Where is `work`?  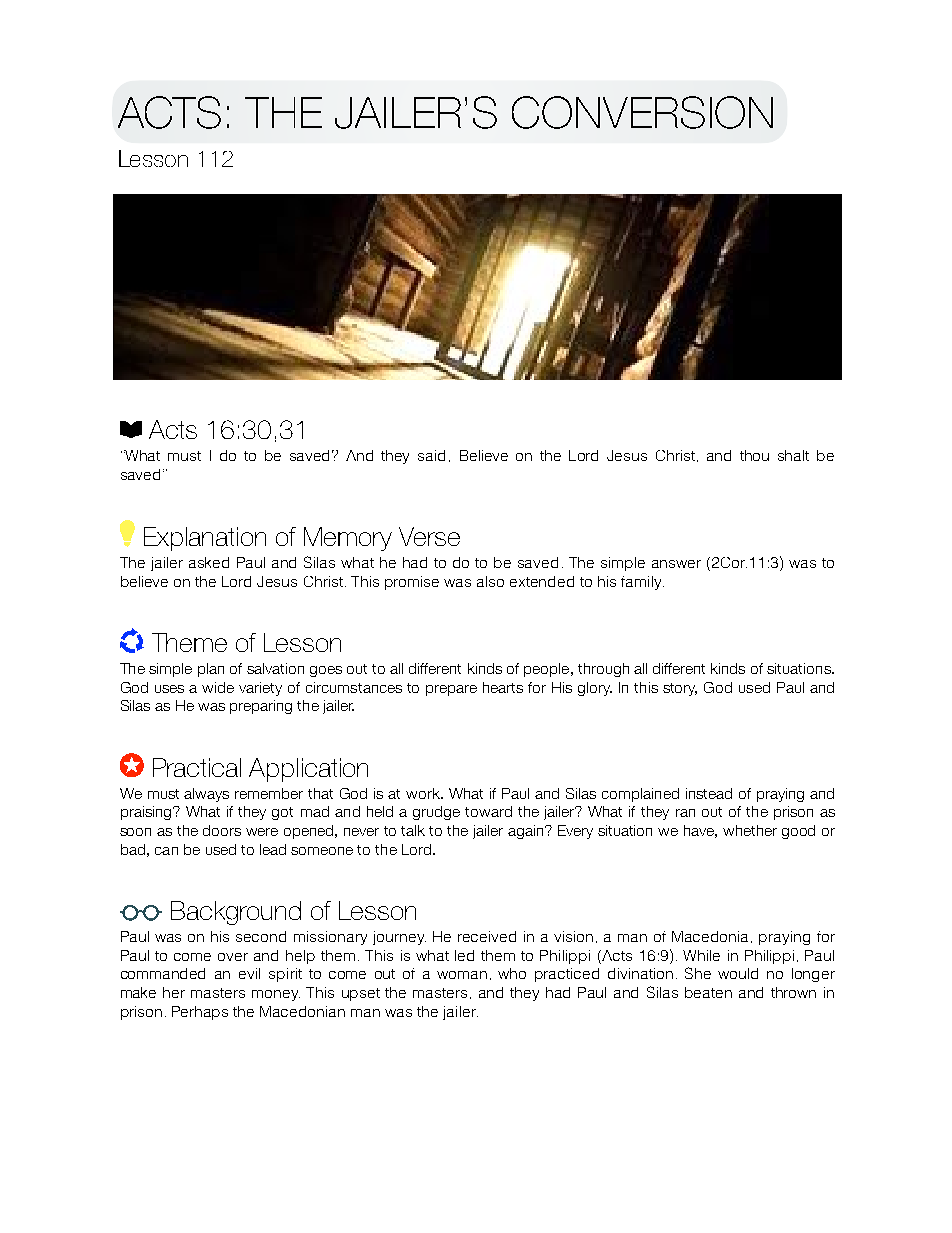
work is located at coordinates (424, 793).
